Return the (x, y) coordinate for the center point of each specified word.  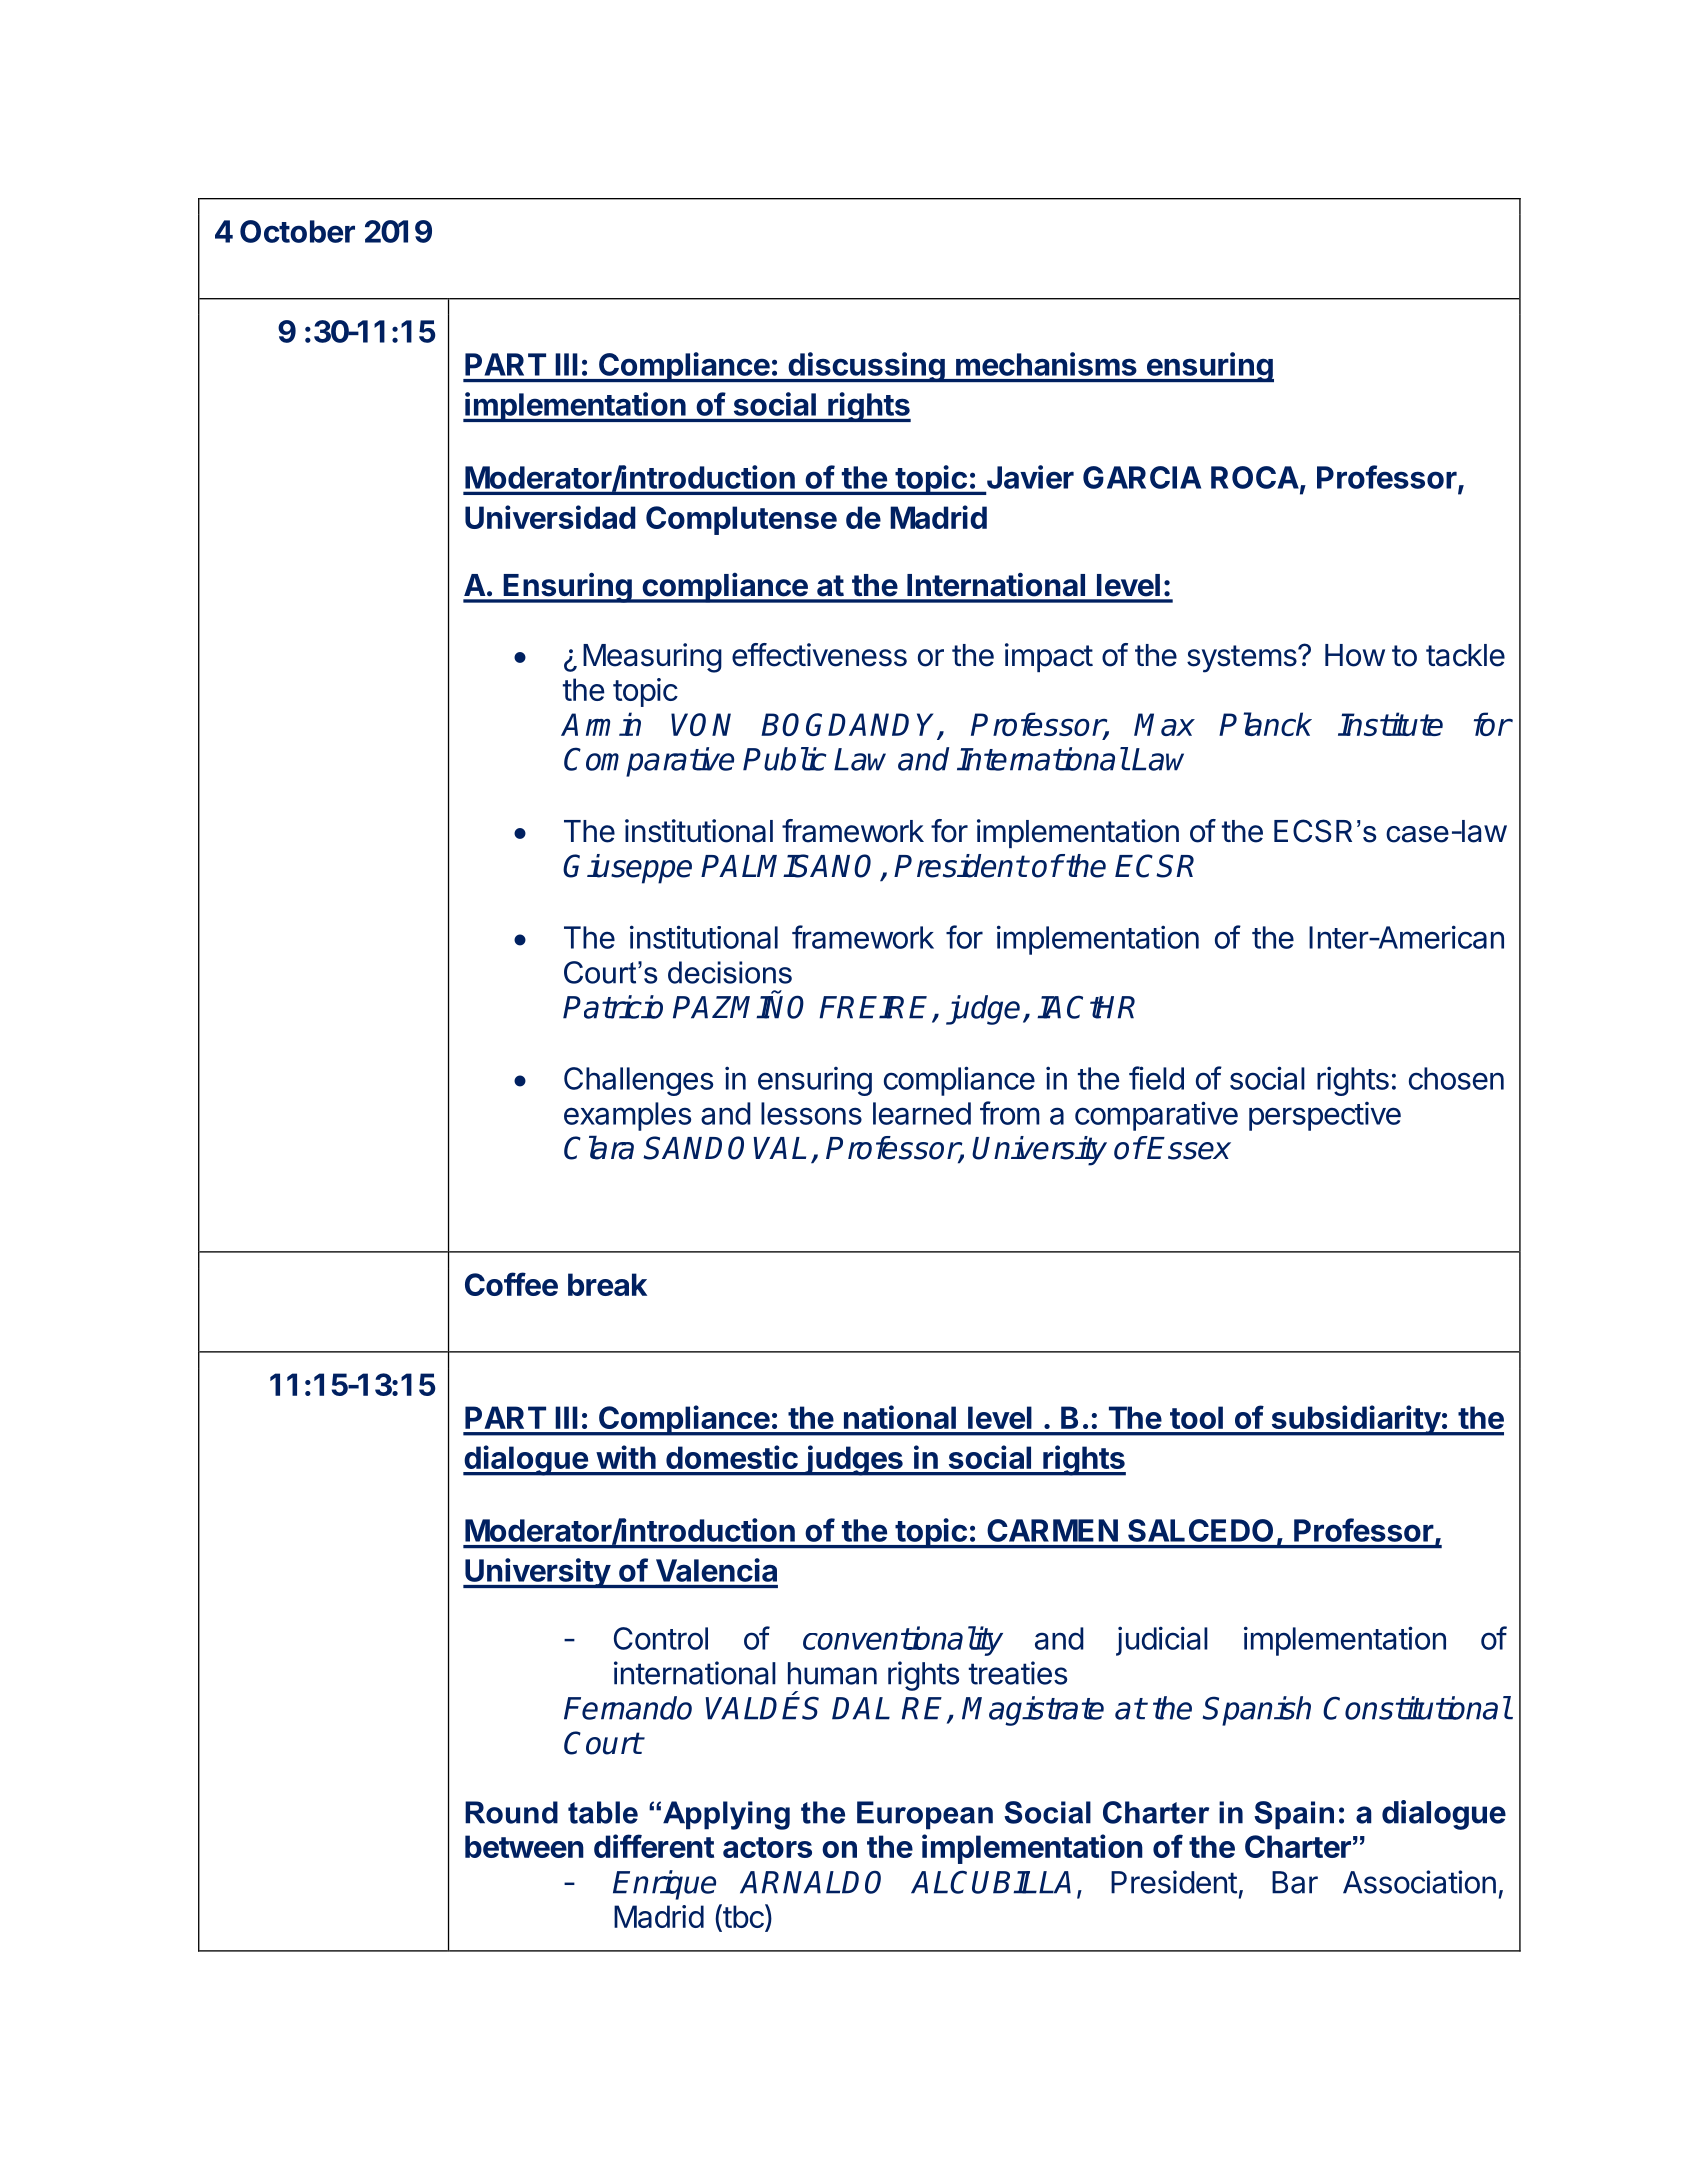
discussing (866, 367)
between (524, 1846)
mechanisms (1046, 364)
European (925, 1815)
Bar (1295, 1882)
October (297, 231)
